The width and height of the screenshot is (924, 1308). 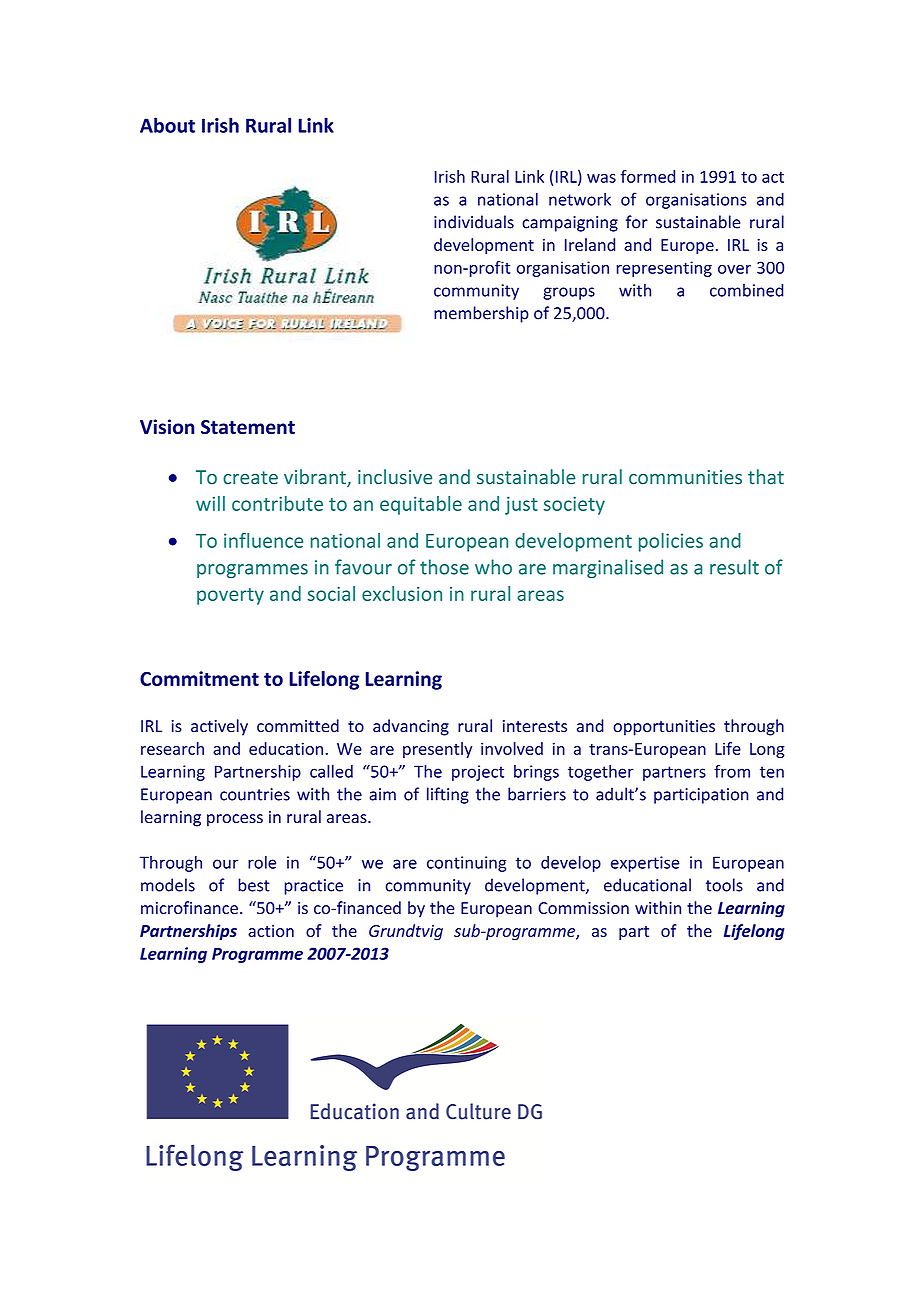 What do you see at coordinates (481, 314) in the screenshot?
I see `membership` at bounding box center [481, 314].
